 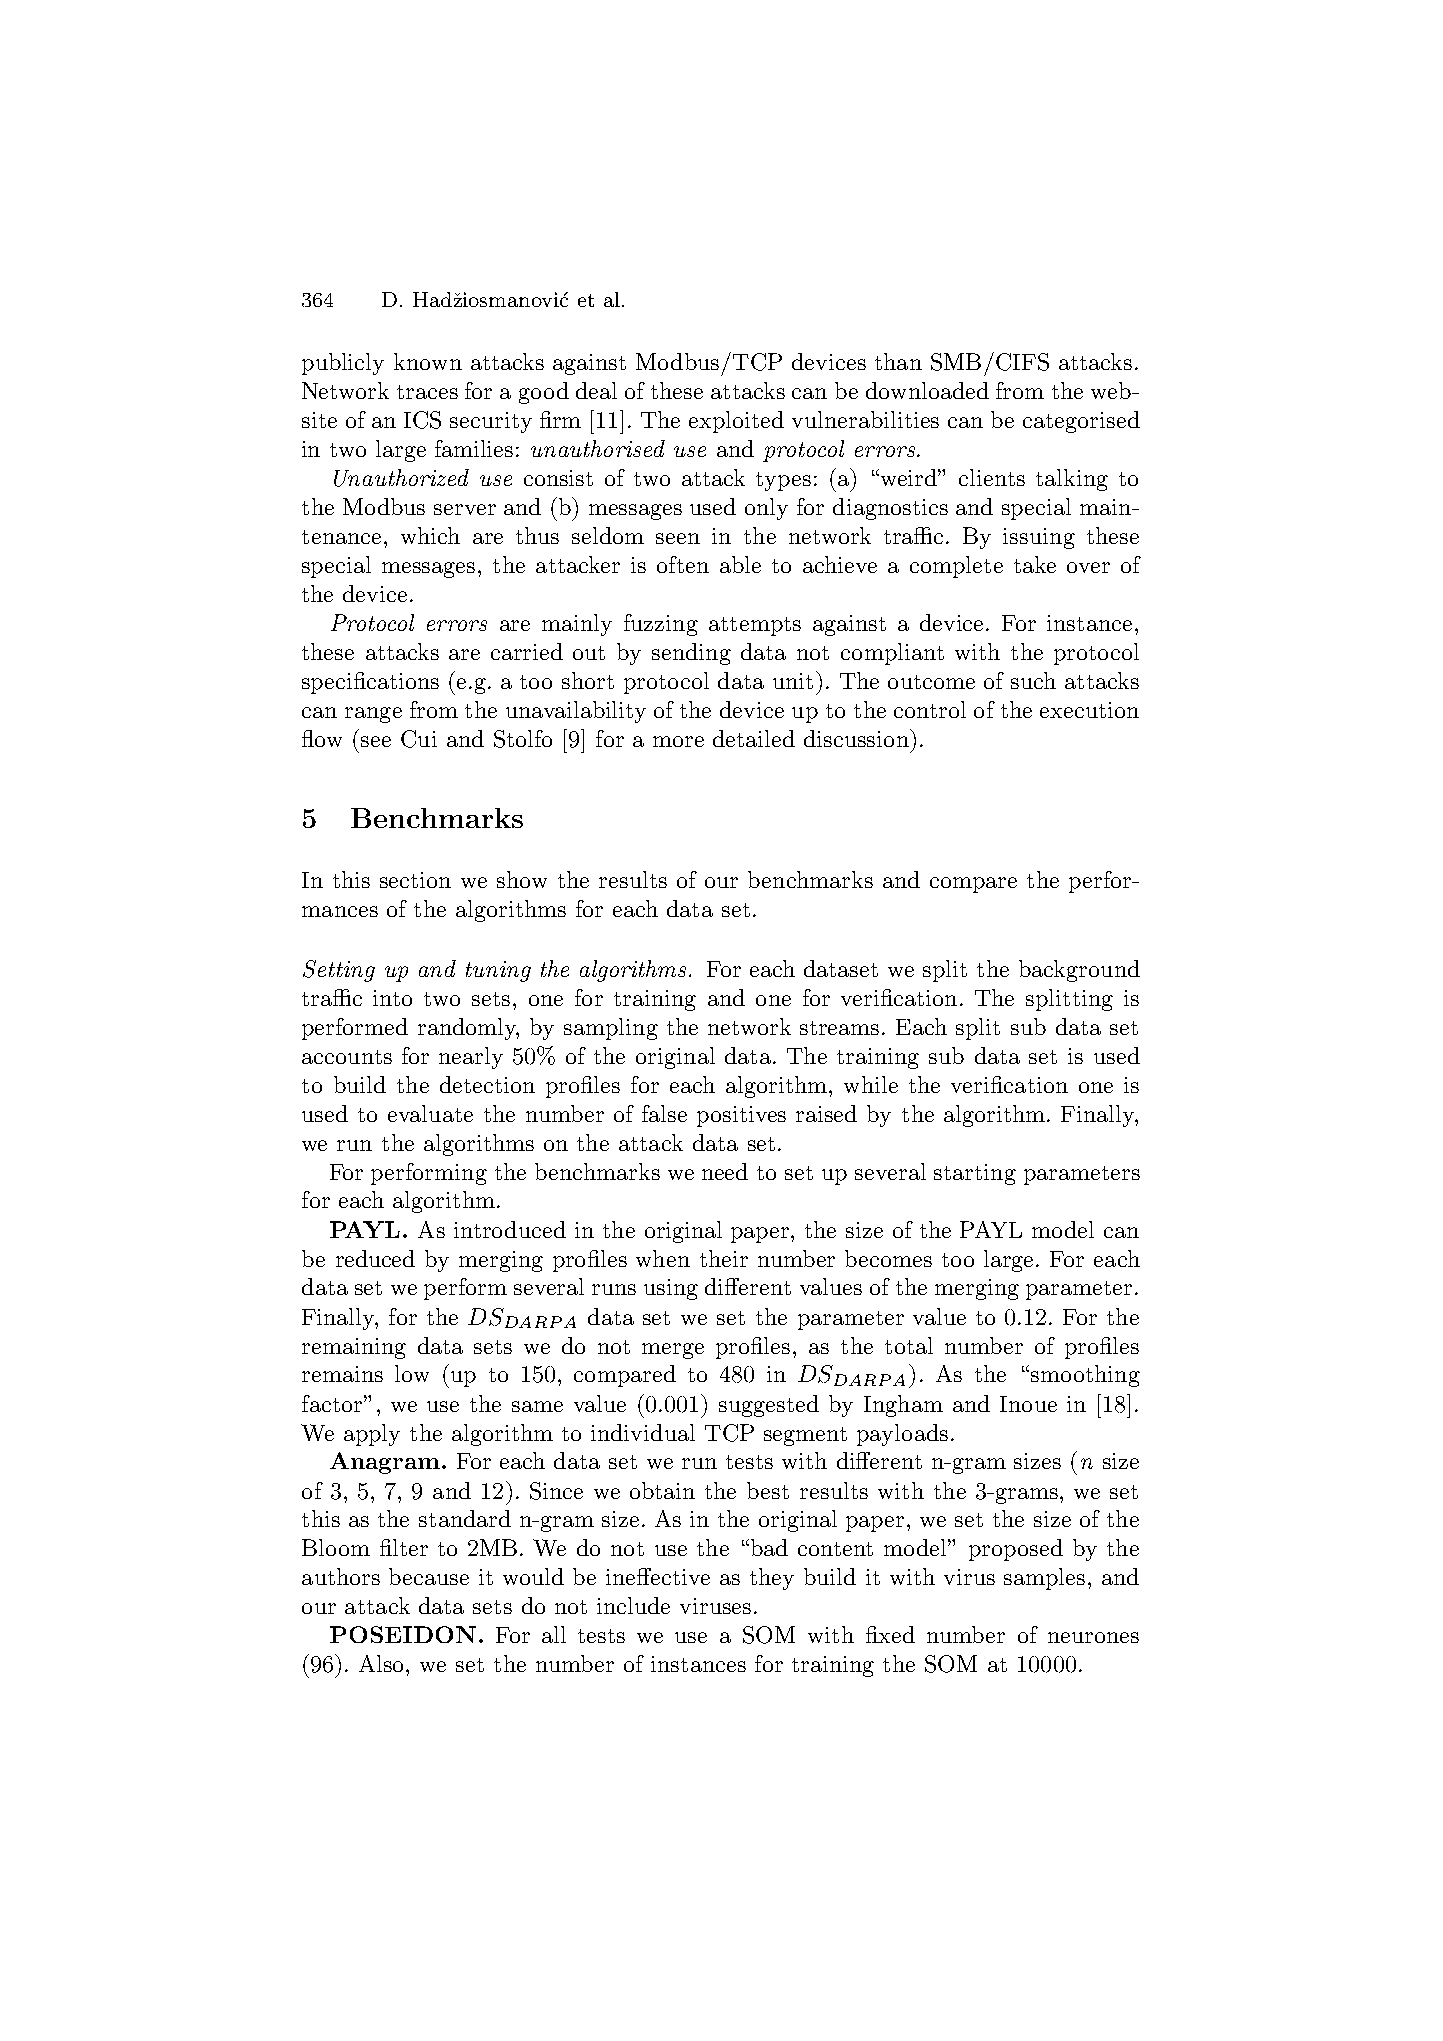 What do you see at coordinates (427, 392) in the image?
I see `traces` at bounding box center [427, 392].
